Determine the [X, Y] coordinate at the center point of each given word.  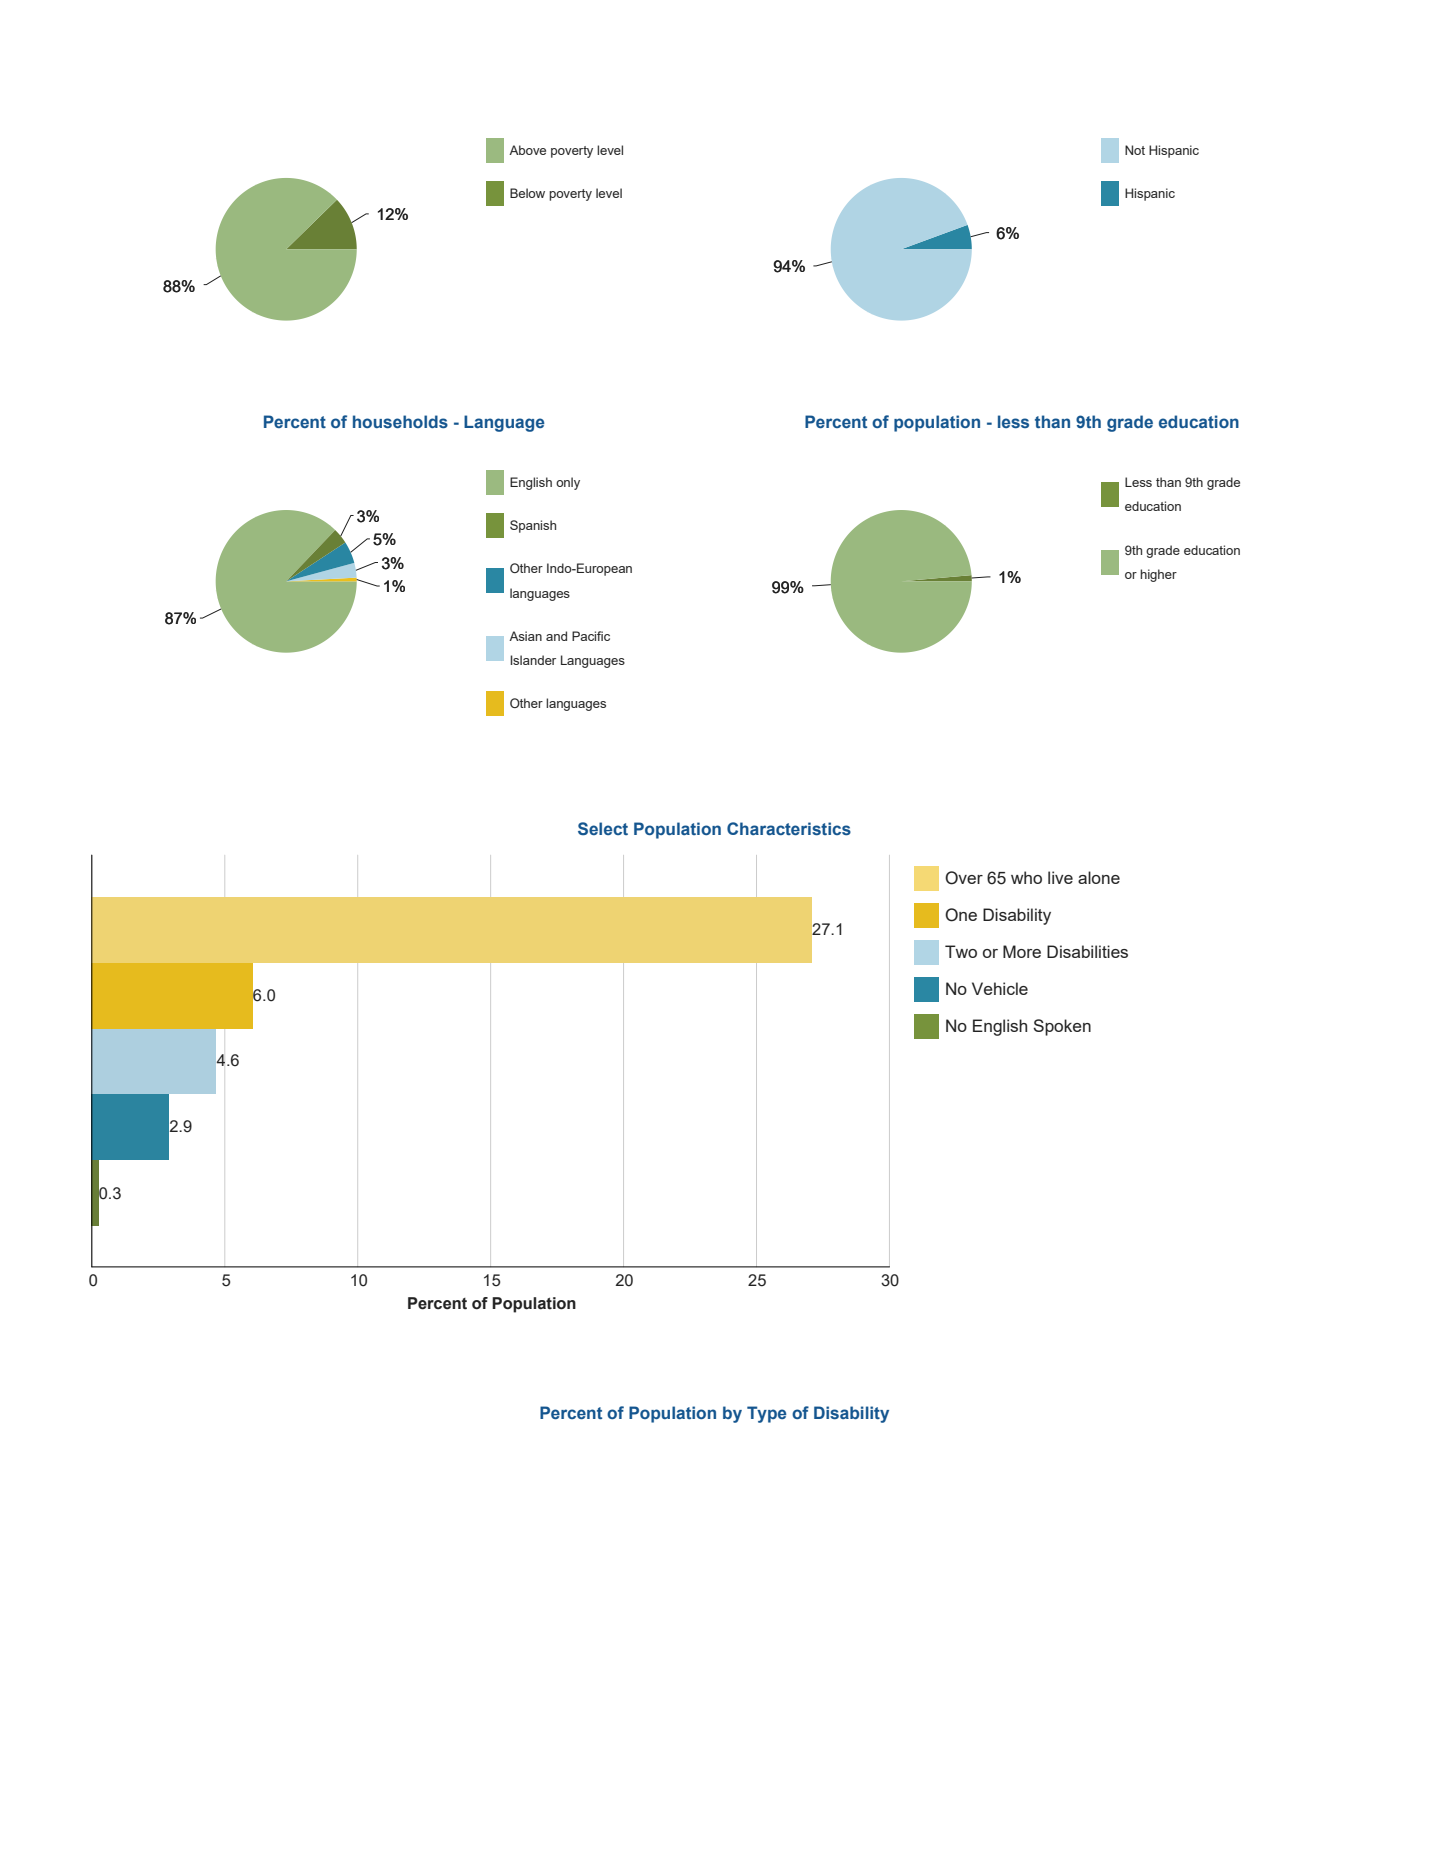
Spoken [1062, 1027]
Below [527, 193]
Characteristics [789, 829]
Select [603, 828]
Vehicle [1000, 988]
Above [527, 150]
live [1060, 877]
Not [1135, 150]
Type [767, 1414]
